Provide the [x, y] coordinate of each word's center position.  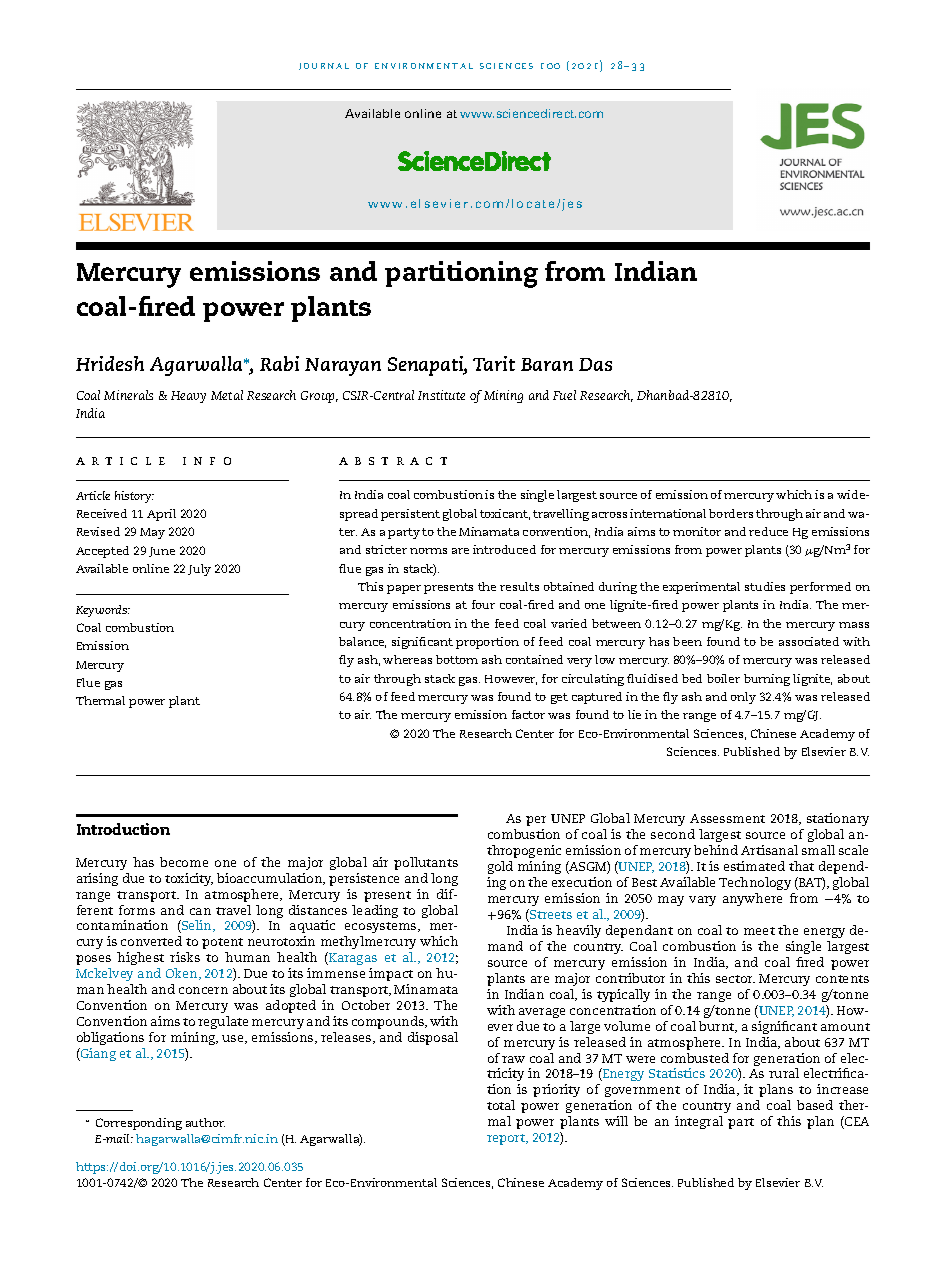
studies [765, 586]
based [815, 1105]
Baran [547, 364]
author [205, 1122]
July [199, 570]
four [483, 604]
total [501, 1105]
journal [324, 66]
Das [595, 364]
